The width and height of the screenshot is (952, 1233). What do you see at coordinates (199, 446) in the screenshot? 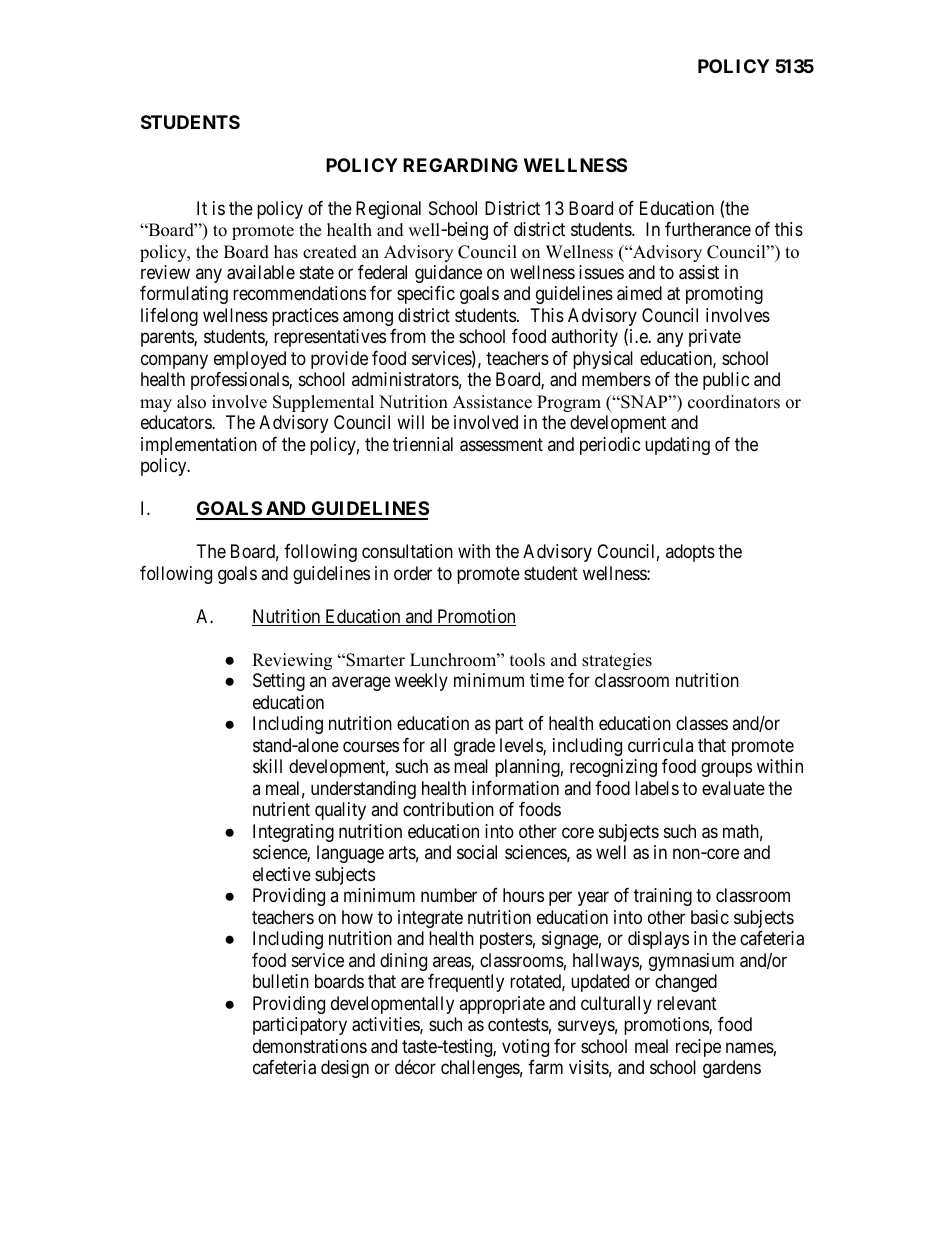
I see `implementation` at bounding box center [199, 446].
